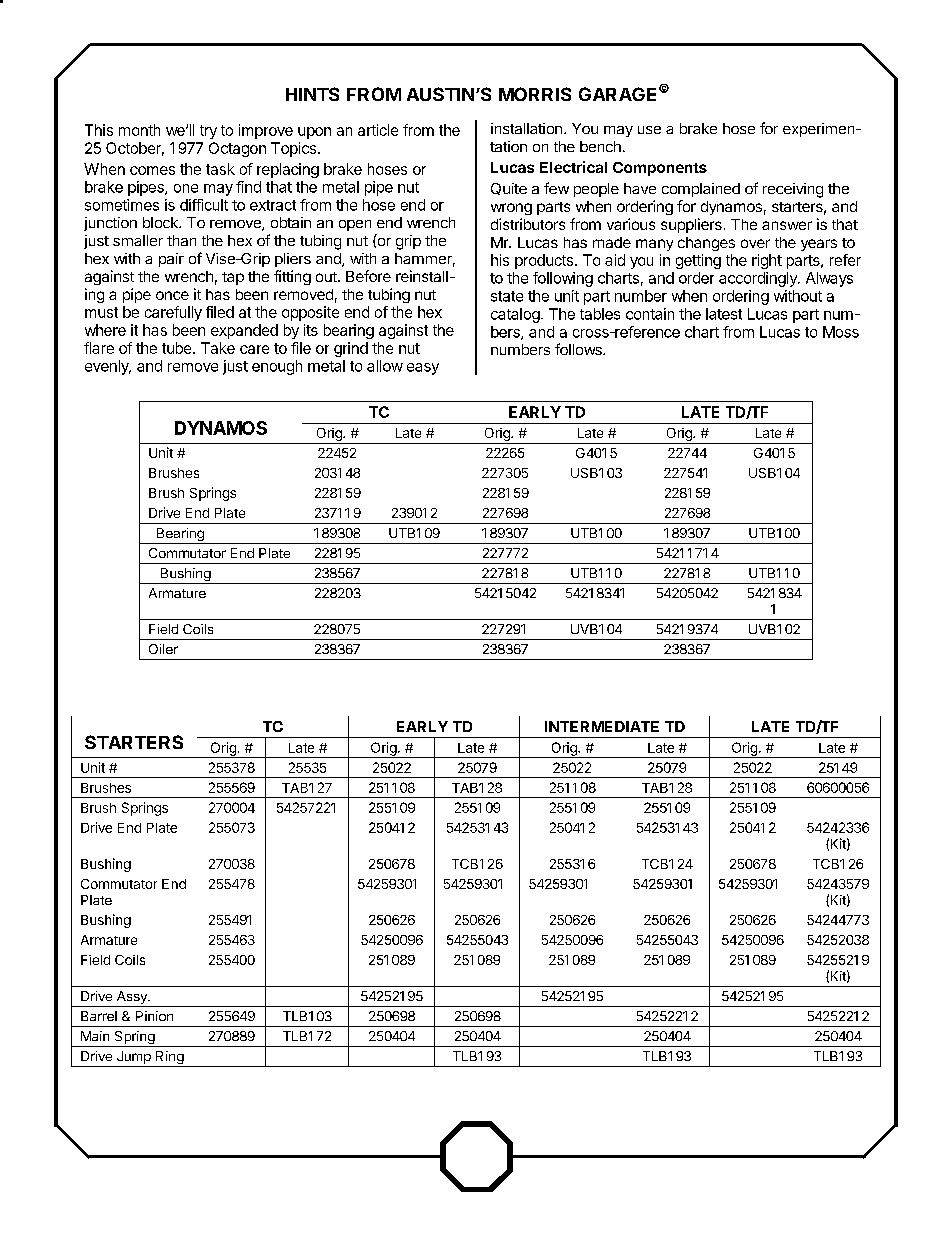 The height and width of the page is (1233, 952). I want to click on use, so click(649, 130).
